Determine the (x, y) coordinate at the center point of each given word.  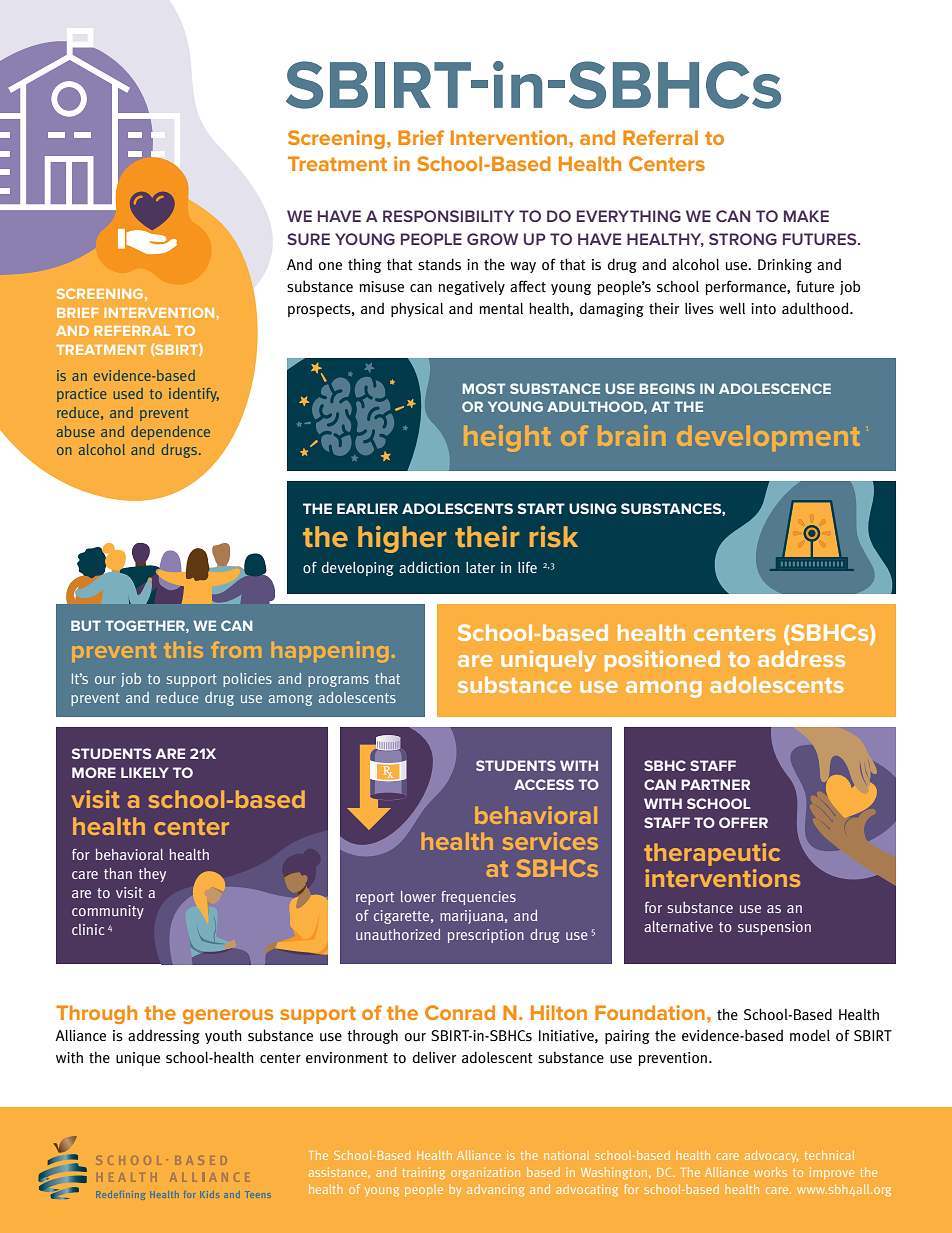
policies (247, 680)
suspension (774, 928)
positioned (662, 661)
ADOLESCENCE (775, 388)
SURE (308, 239)
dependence (170, 433)
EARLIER (367, 508)
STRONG (743, 239)
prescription (486, 936)
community (108, 912)
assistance (339, 1172)
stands (439, 264)
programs (338, 681)
